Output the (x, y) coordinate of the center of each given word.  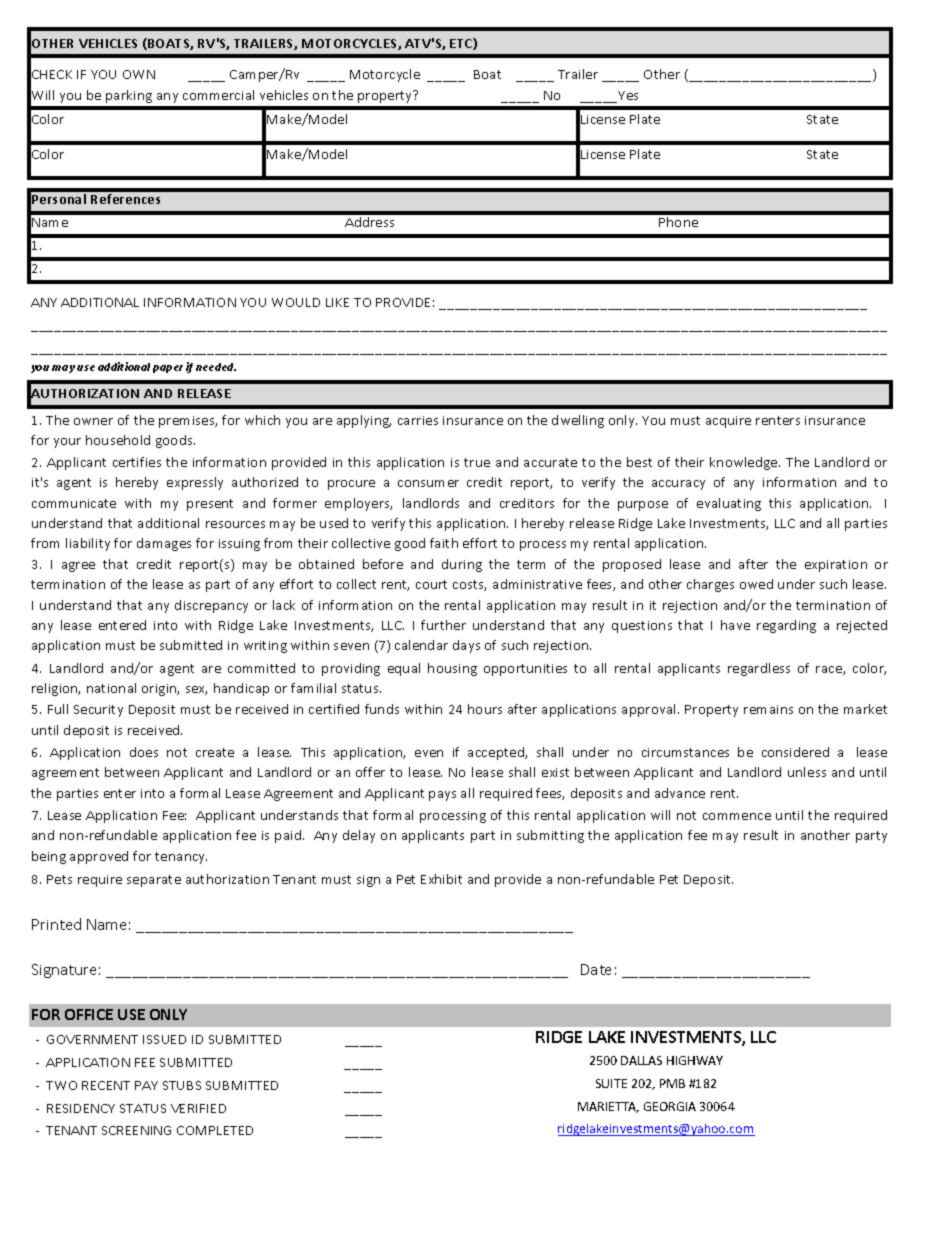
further (443, 625)
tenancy (181, 858)
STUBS (182, 1085)
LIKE (337, 302)
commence (737, 816)
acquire (728, 422)
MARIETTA (608, 1107)
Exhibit (441, 879)
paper (168, 369)
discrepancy (211, 606)
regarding (786, 626)
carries (418, 420)
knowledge (745, 463)
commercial (218, 95)
